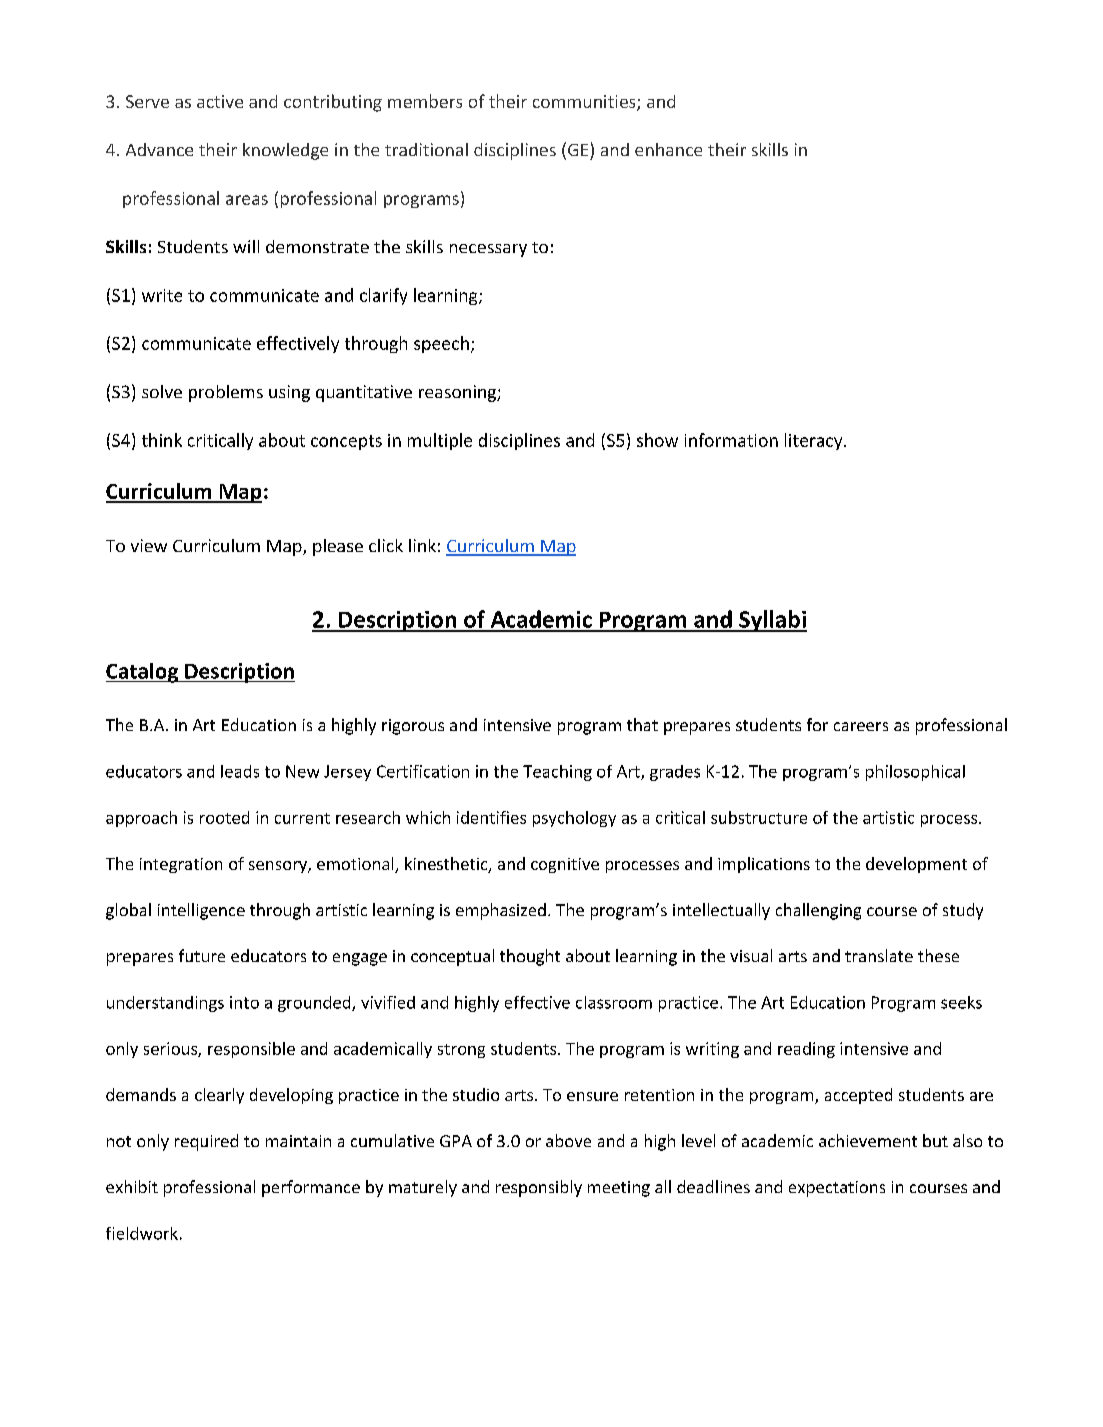 Image resolution: width=1103 pixels, height=1427 pixels. What do you see at coordinates (585, 103) in the screenshot?
I see `communities` at bounding box center [585, 103].
